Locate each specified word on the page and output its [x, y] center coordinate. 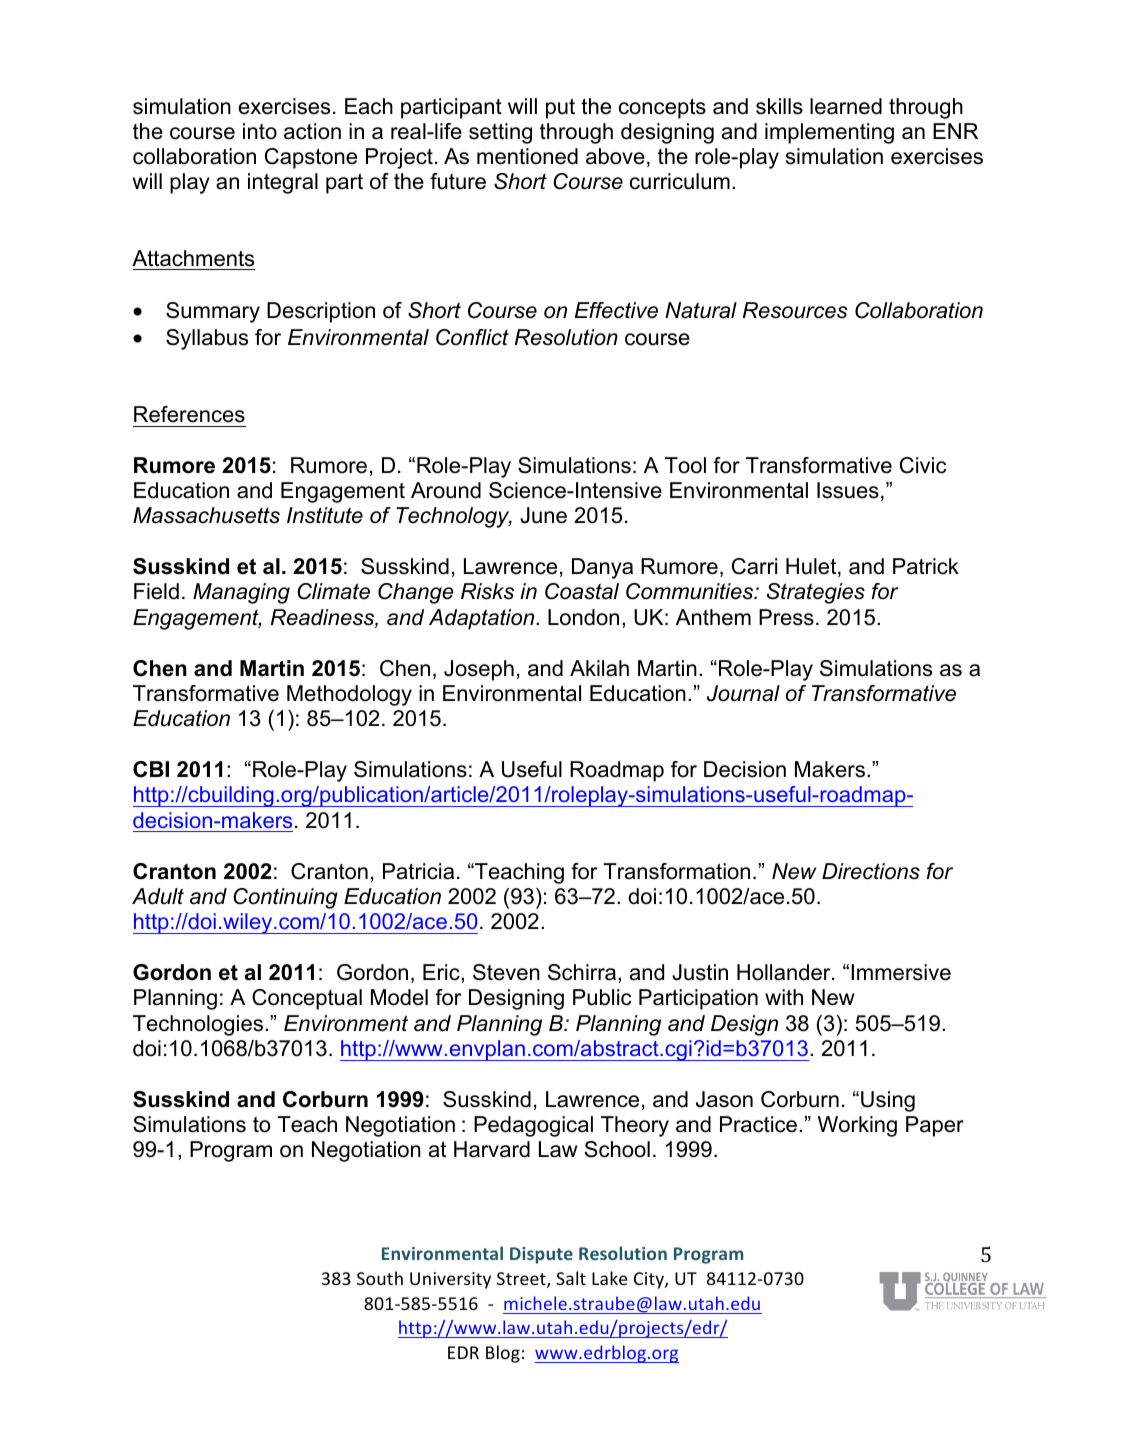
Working [857, 1126]
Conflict [472, 337]
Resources [795, 310]
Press [786, 617]
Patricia [418, 871]
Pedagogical [533, 1126]
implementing [829, 133]
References [189, 414]
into [260, 131]
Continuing [285, 898]
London [583, 617]
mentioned [527, 156]
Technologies [198, 1025]
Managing [241, 593]
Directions [871, 871]
